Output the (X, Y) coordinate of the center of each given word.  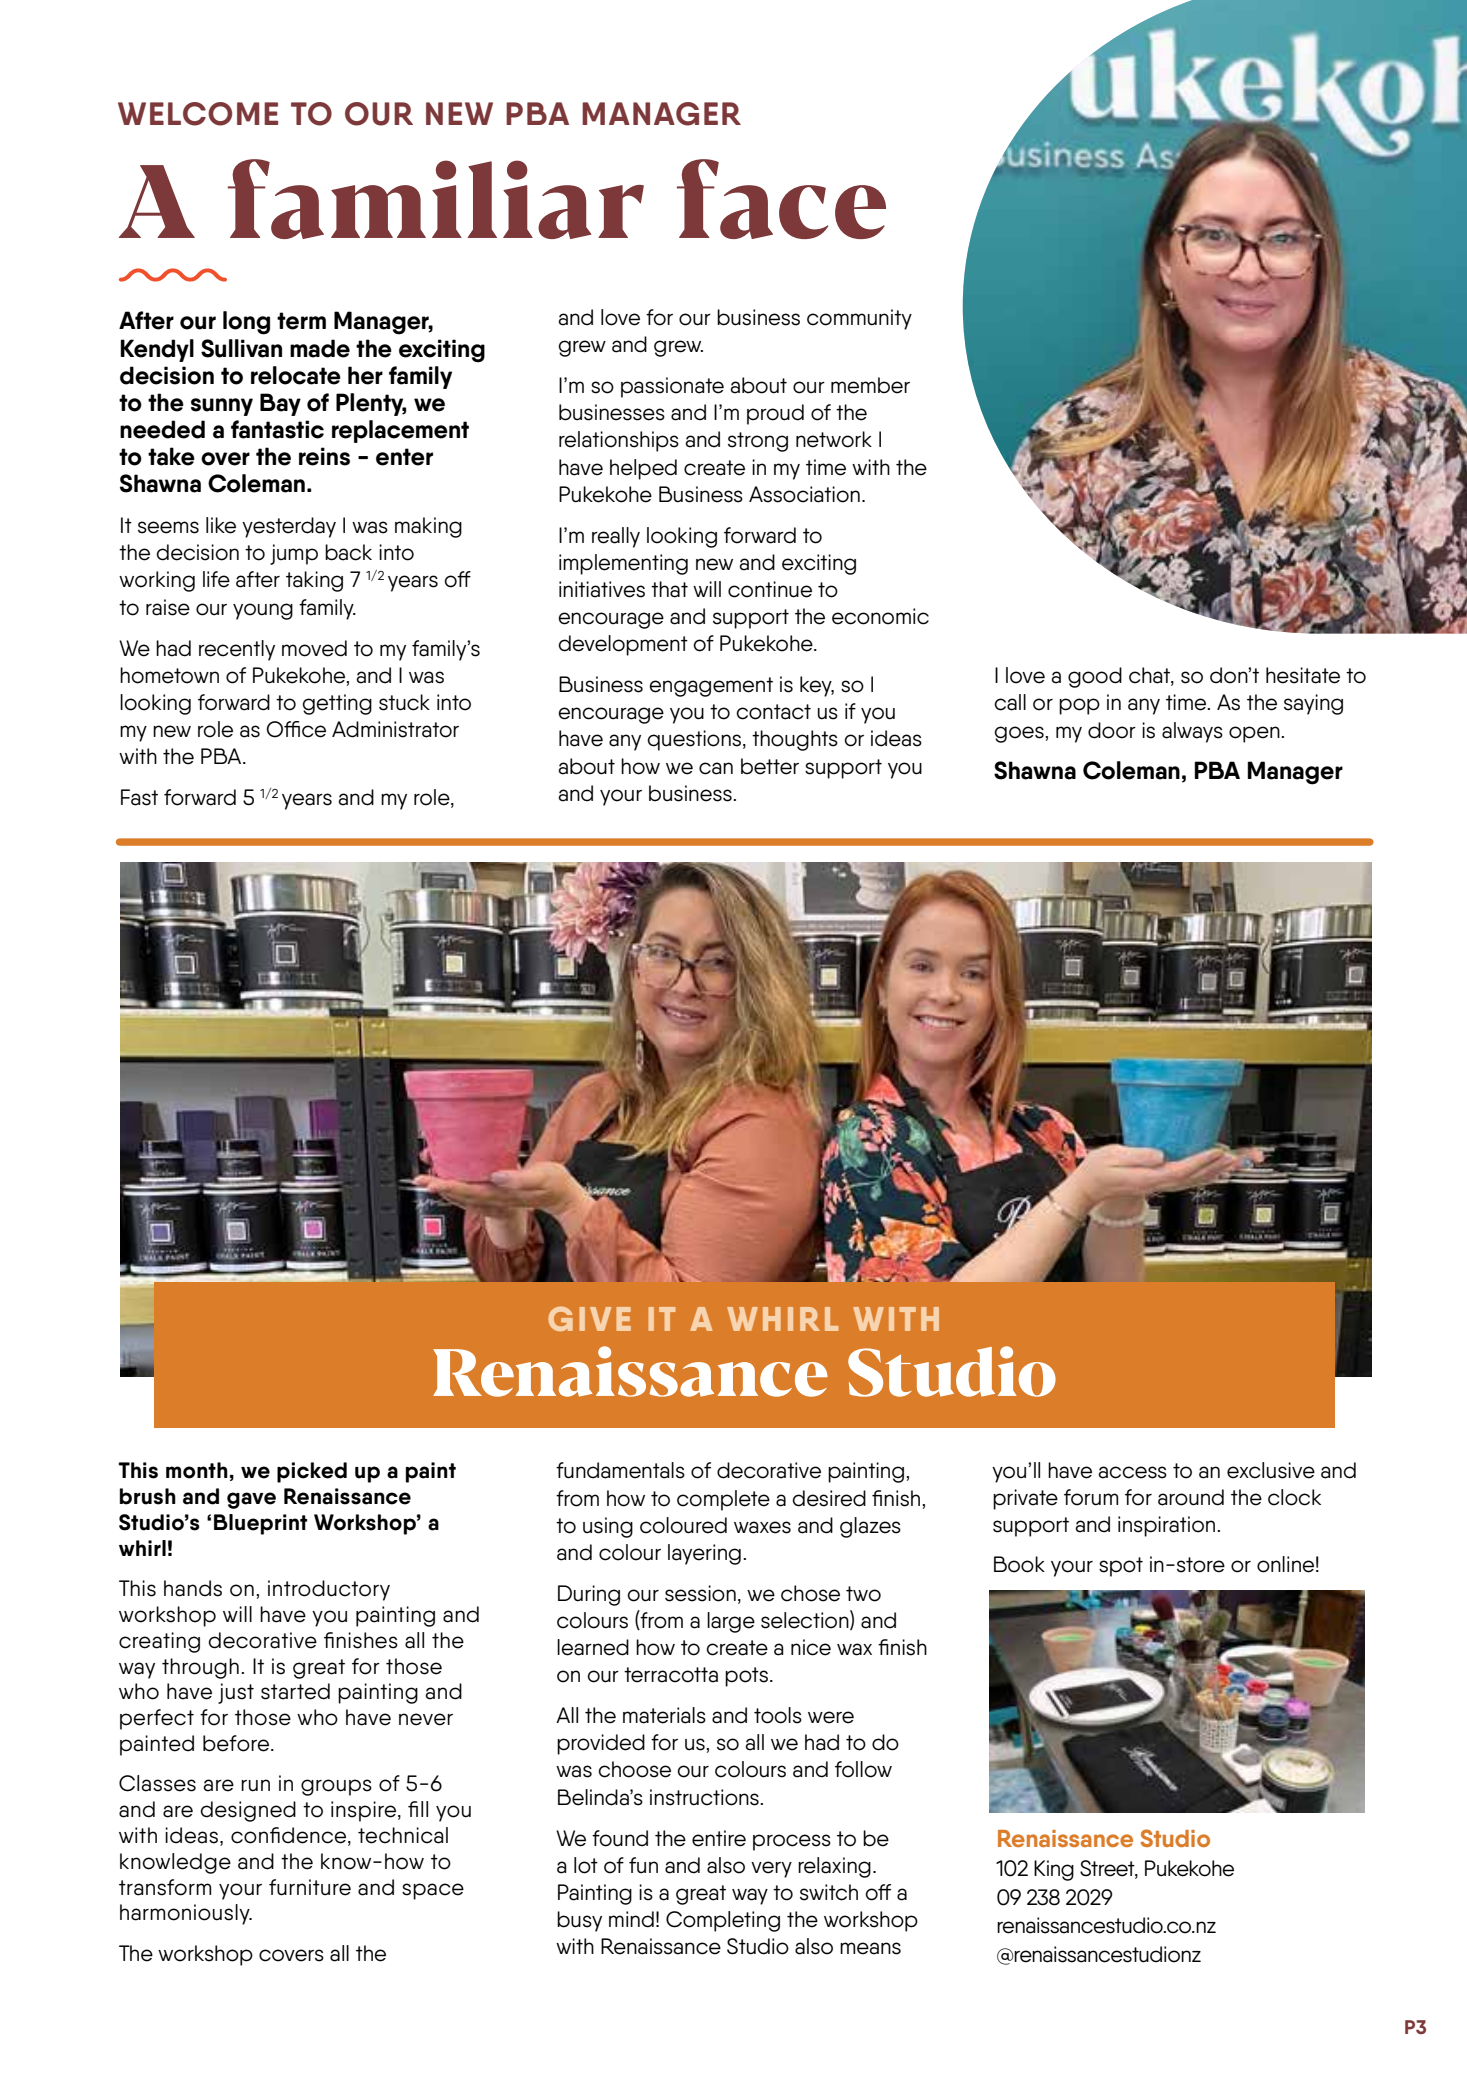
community (859, 319)
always (1192, 732)
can (716, 768)
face (781, 199)
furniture (310, 1887)
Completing (723, 1921)
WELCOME (198, 114)
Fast (139, 797)
